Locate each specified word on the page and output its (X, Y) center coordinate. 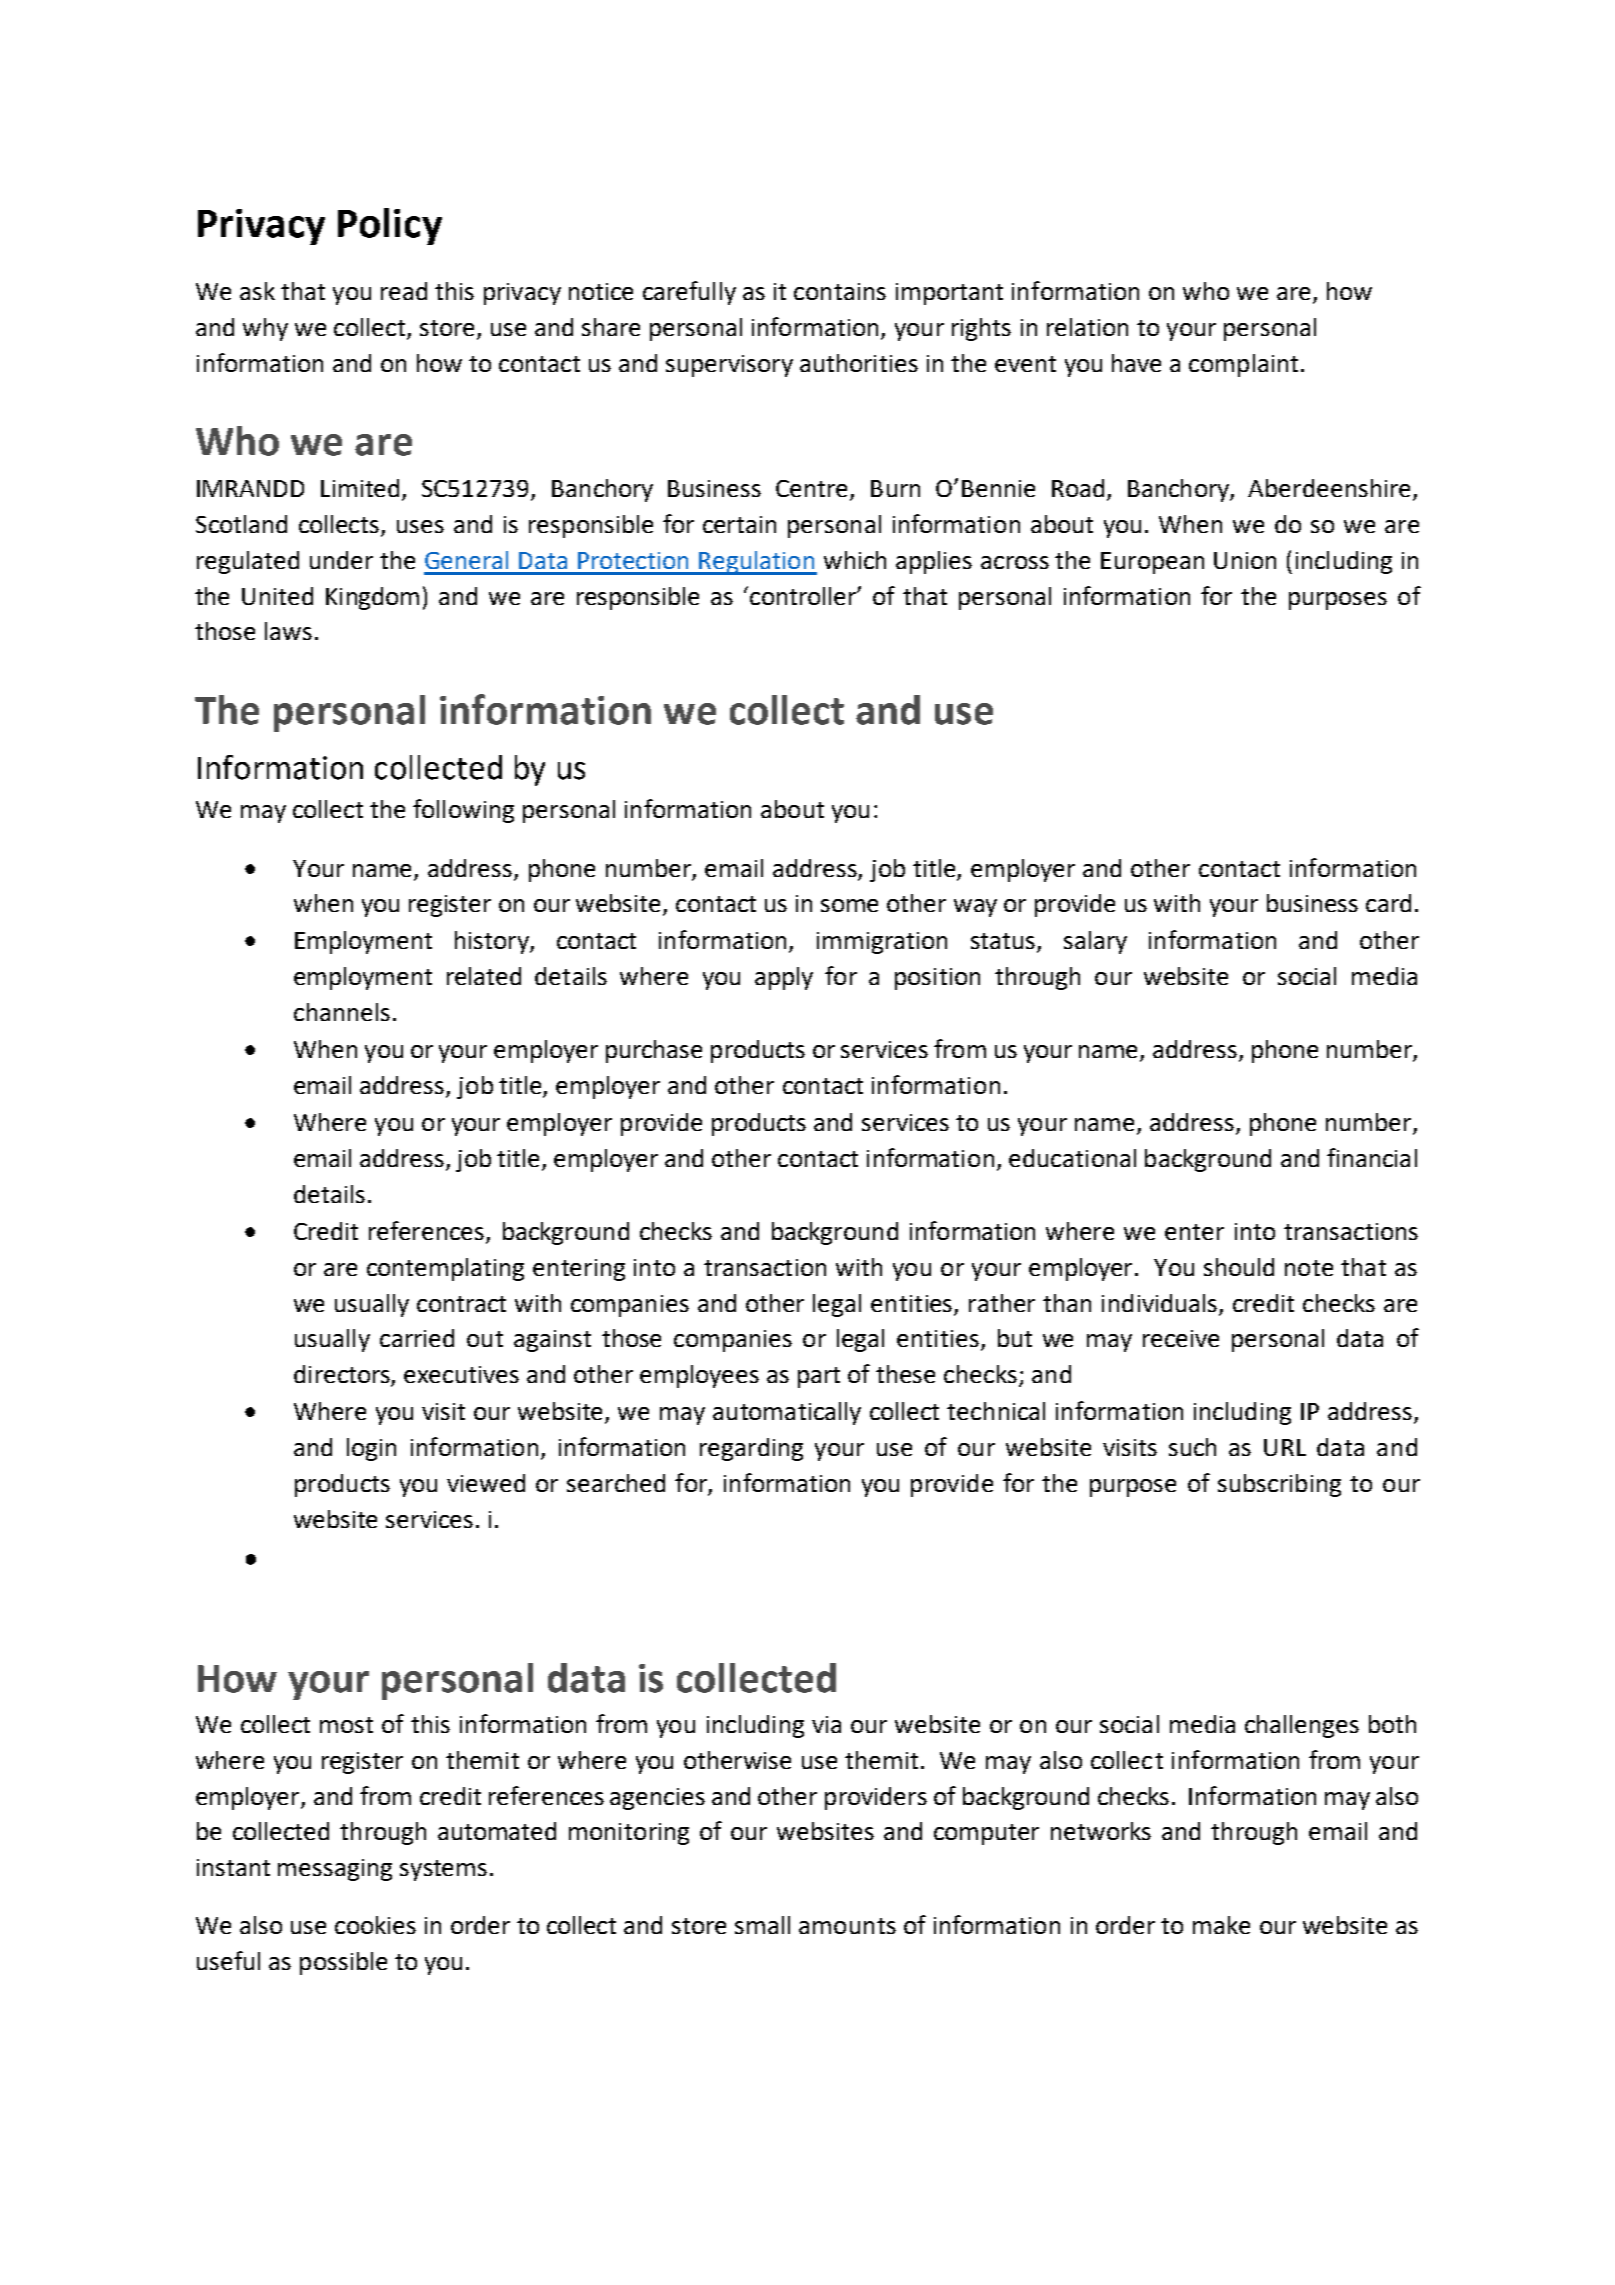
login (371, 1449)
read (404, 291)
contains (840, 291)
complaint (1243, 365)
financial (1372, 1157)
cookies (375, 1925)
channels (342, 1012)
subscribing (1279, 1485)
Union (1245, 560)
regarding (751, 1449)
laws (288, 631)
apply (784, 978)
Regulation (757, 563)
